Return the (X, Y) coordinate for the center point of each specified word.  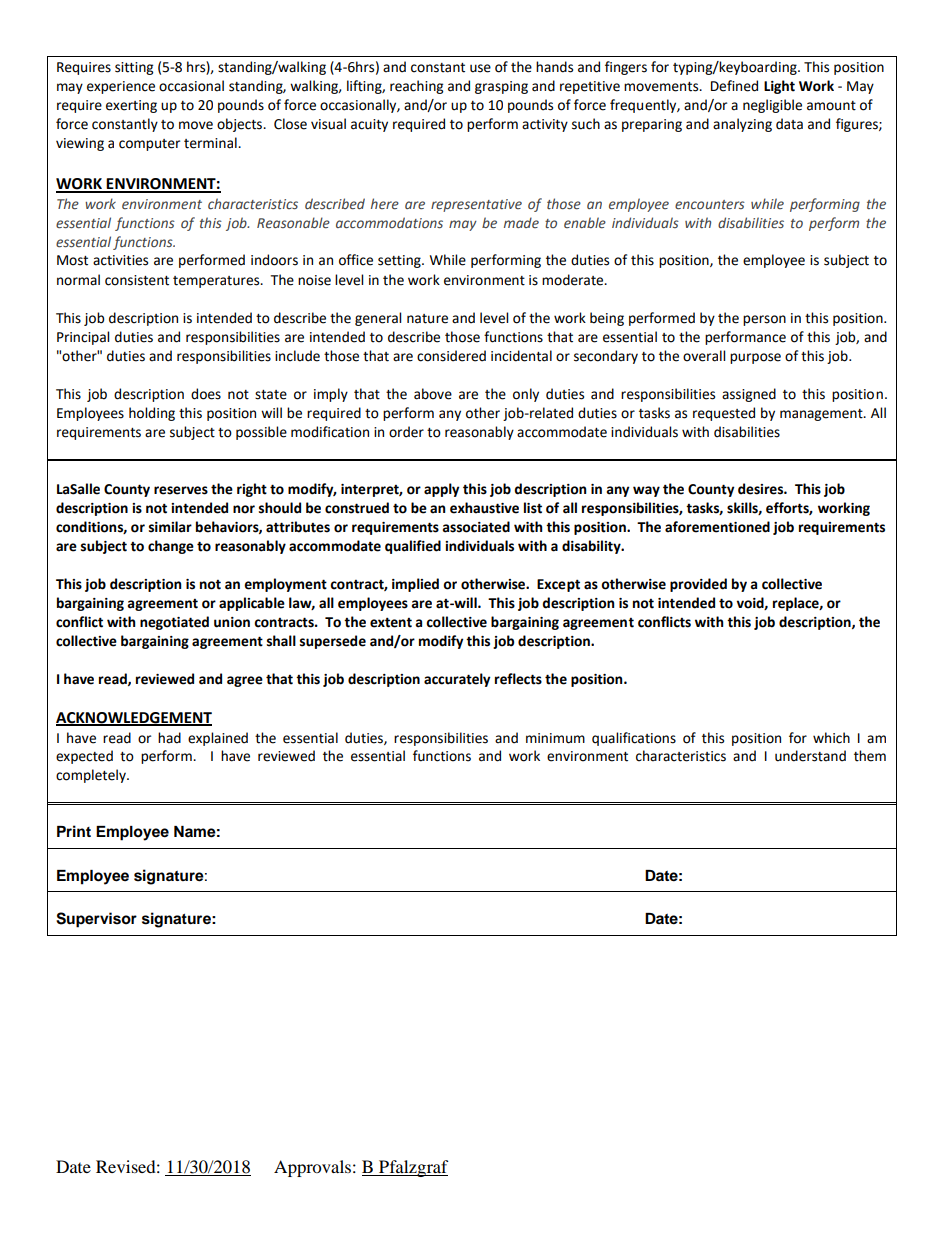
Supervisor (96, 920)
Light (779, 87)
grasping (501, 87)
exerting (131, 106)
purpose (755, 358)
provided (698, 585)
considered (451, 356)
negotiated (174, 623)
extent (391, 622)
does (206, 394)
